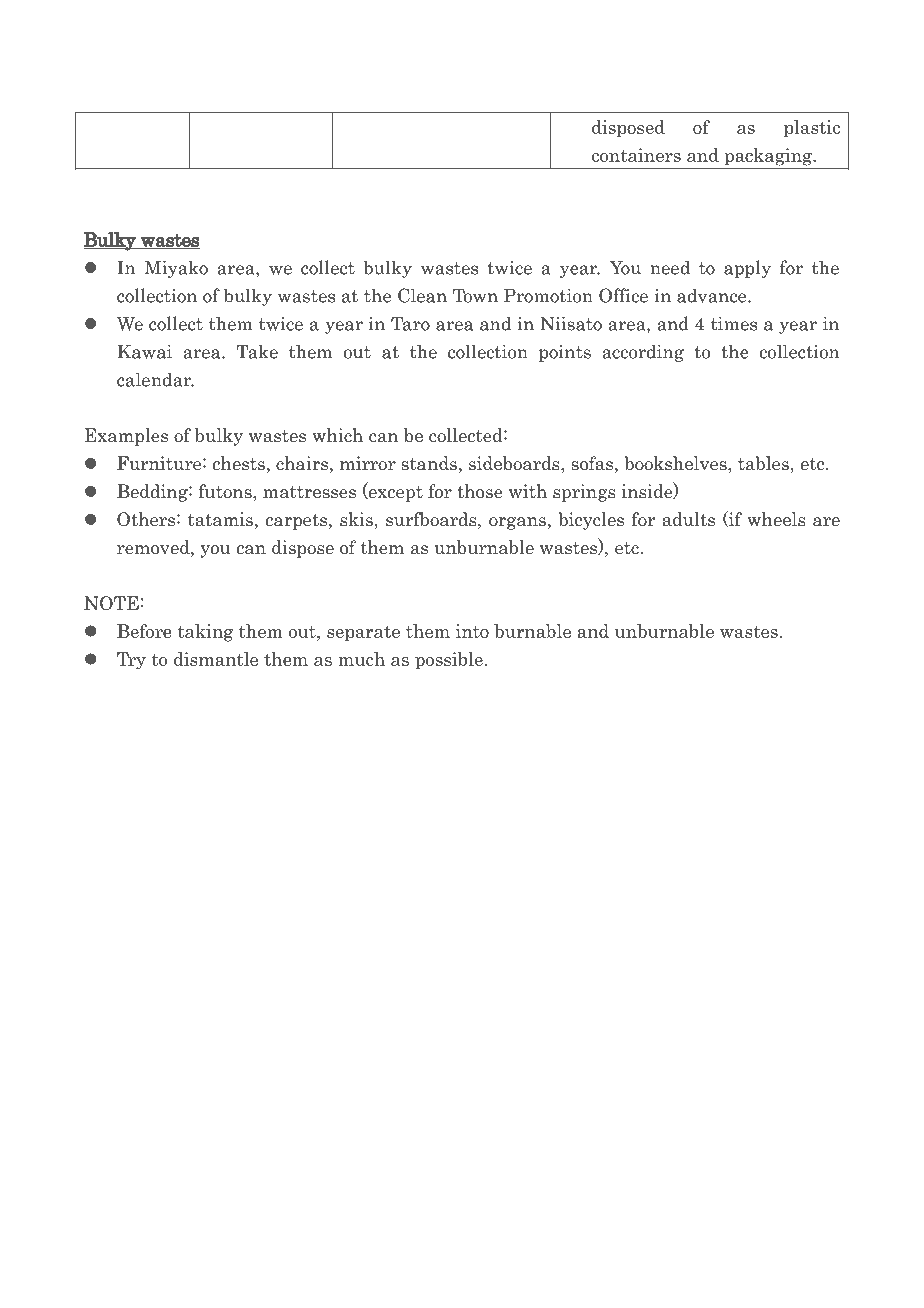 The image size is (924, 1308). Describe the element at coordinates (205, 633) in the document. I see `taking` at that location.
